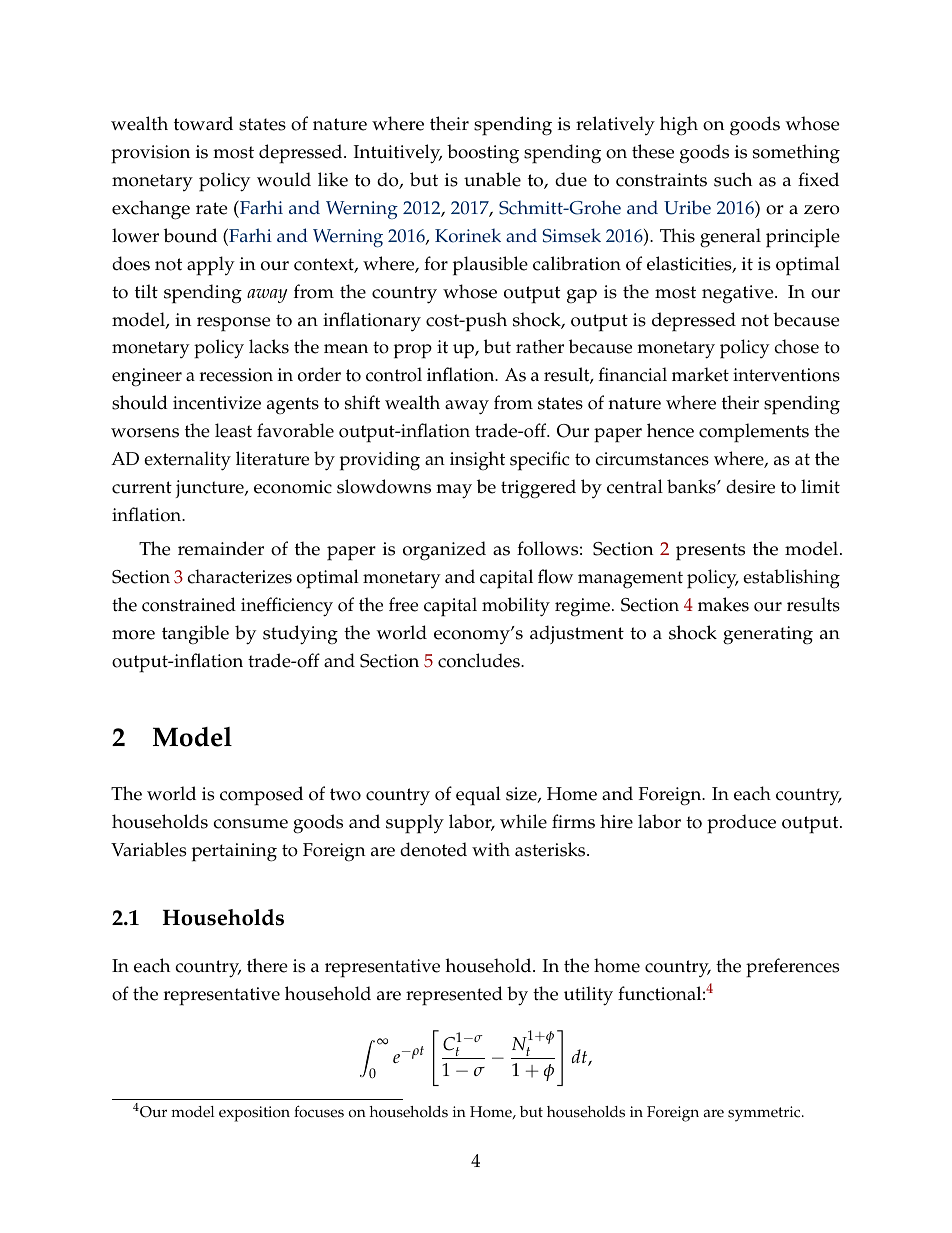 Image resolution: width=952 pixels, height=1233 pixels. I want to click on exposition, so click(254, 1114).
